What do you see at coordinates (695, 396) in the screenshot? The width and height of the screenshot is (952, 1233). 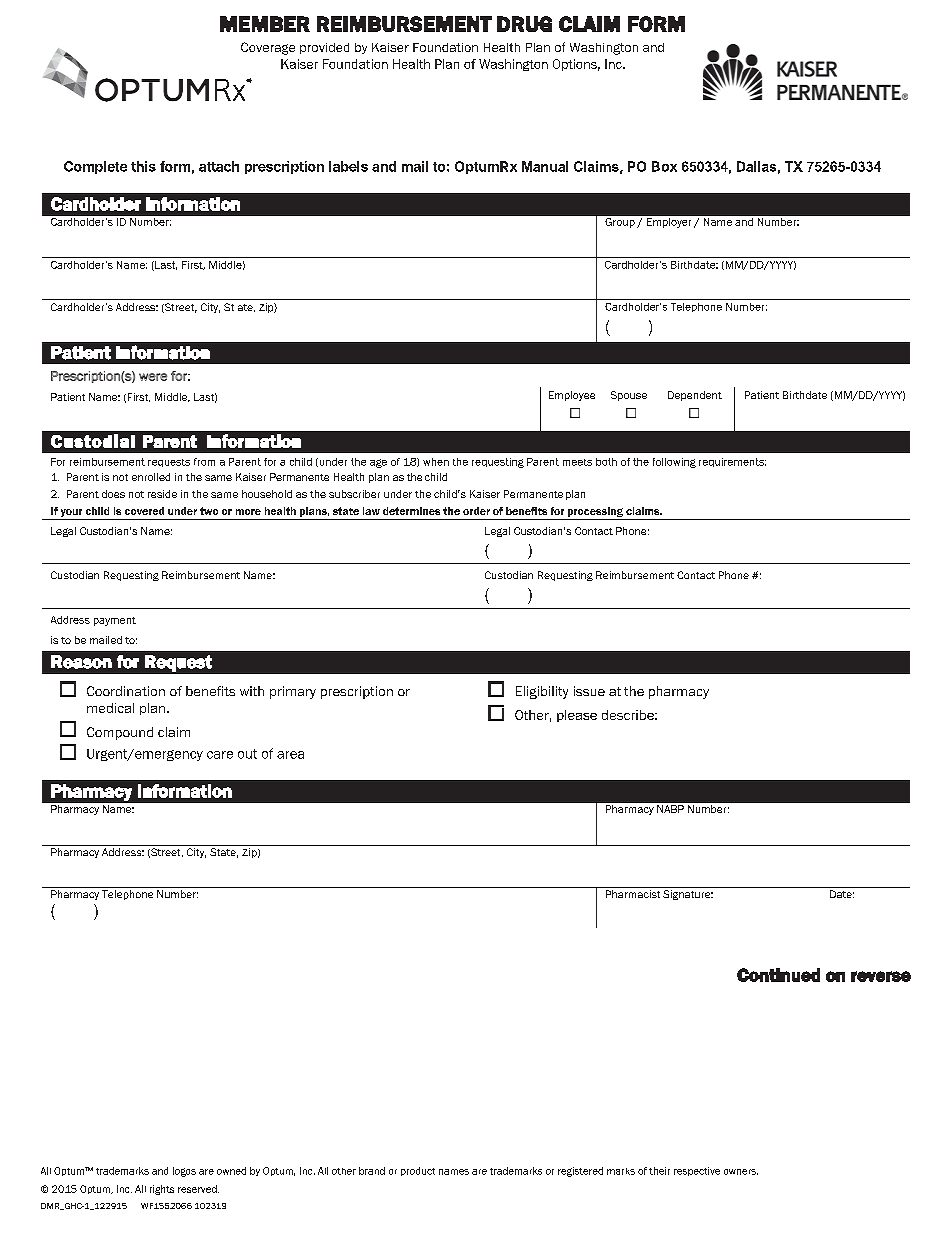 I see `Dependent` at bounding box center [695, 396].
